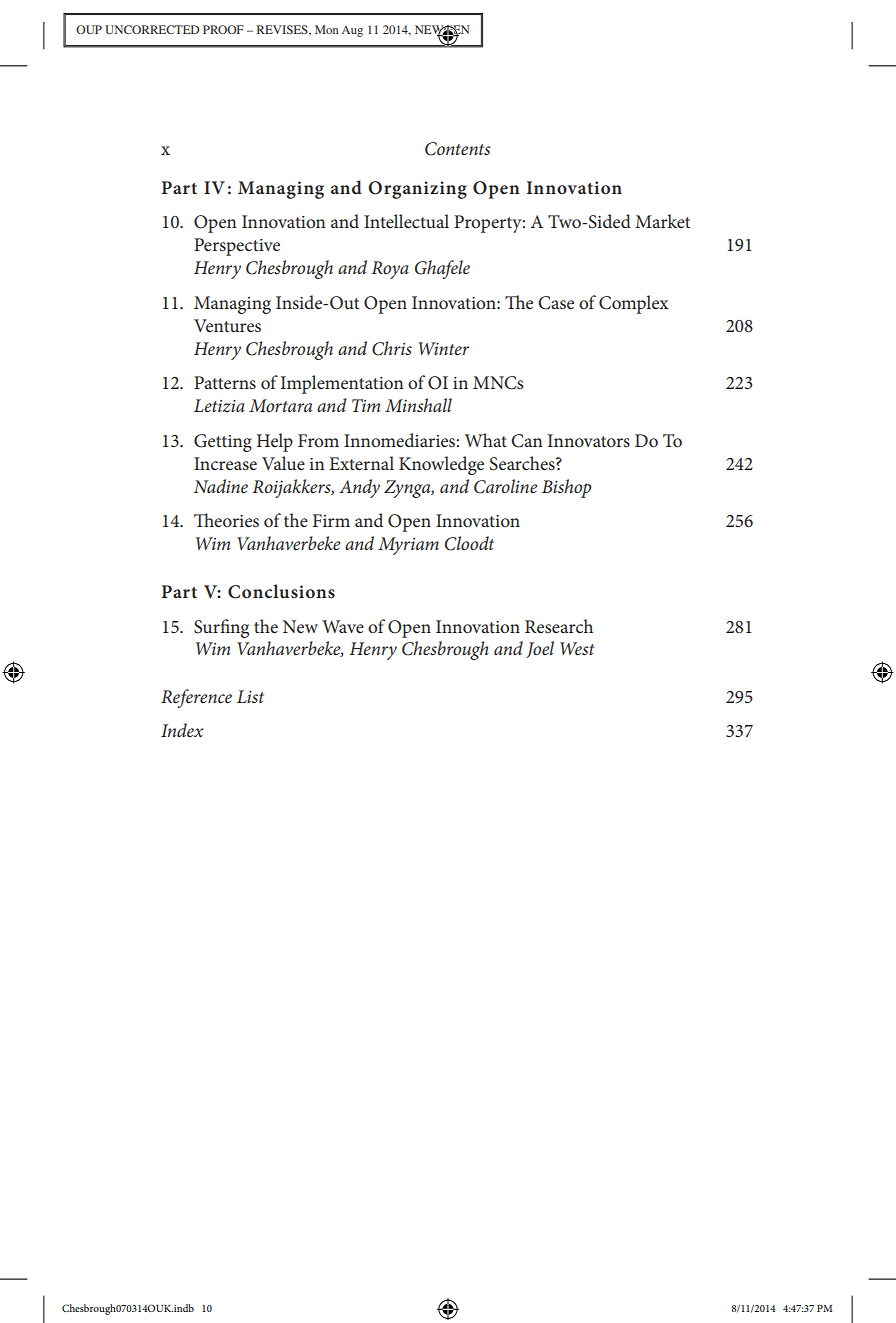 The height and width of the page is (1323, 896). What do you see at coordinates (458, 149) in the page?
I see `Contents` at bounding box center [458, 149].
